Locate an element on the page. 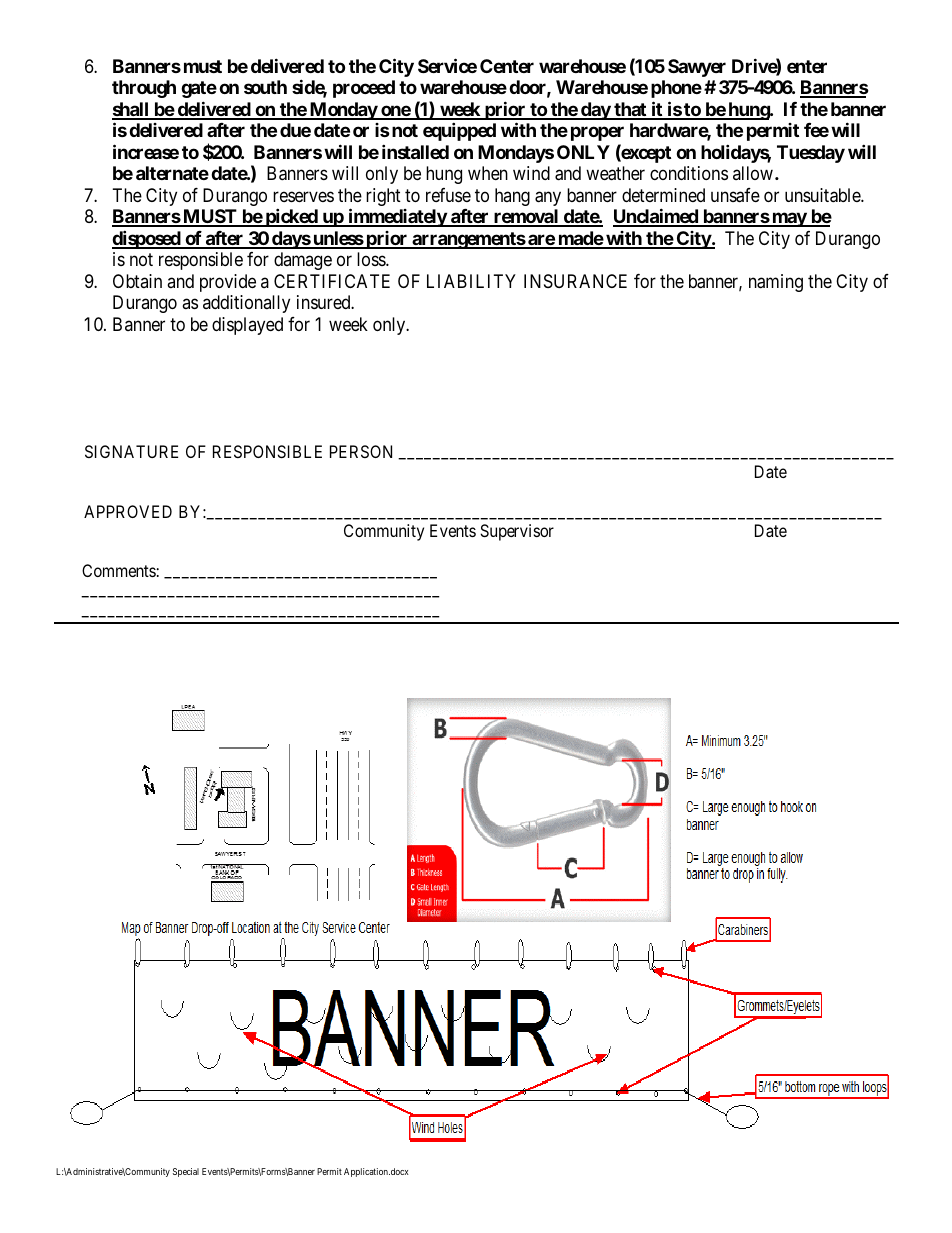 The image size is (952, 1233). equipped is located at coordinates (459, 131).
